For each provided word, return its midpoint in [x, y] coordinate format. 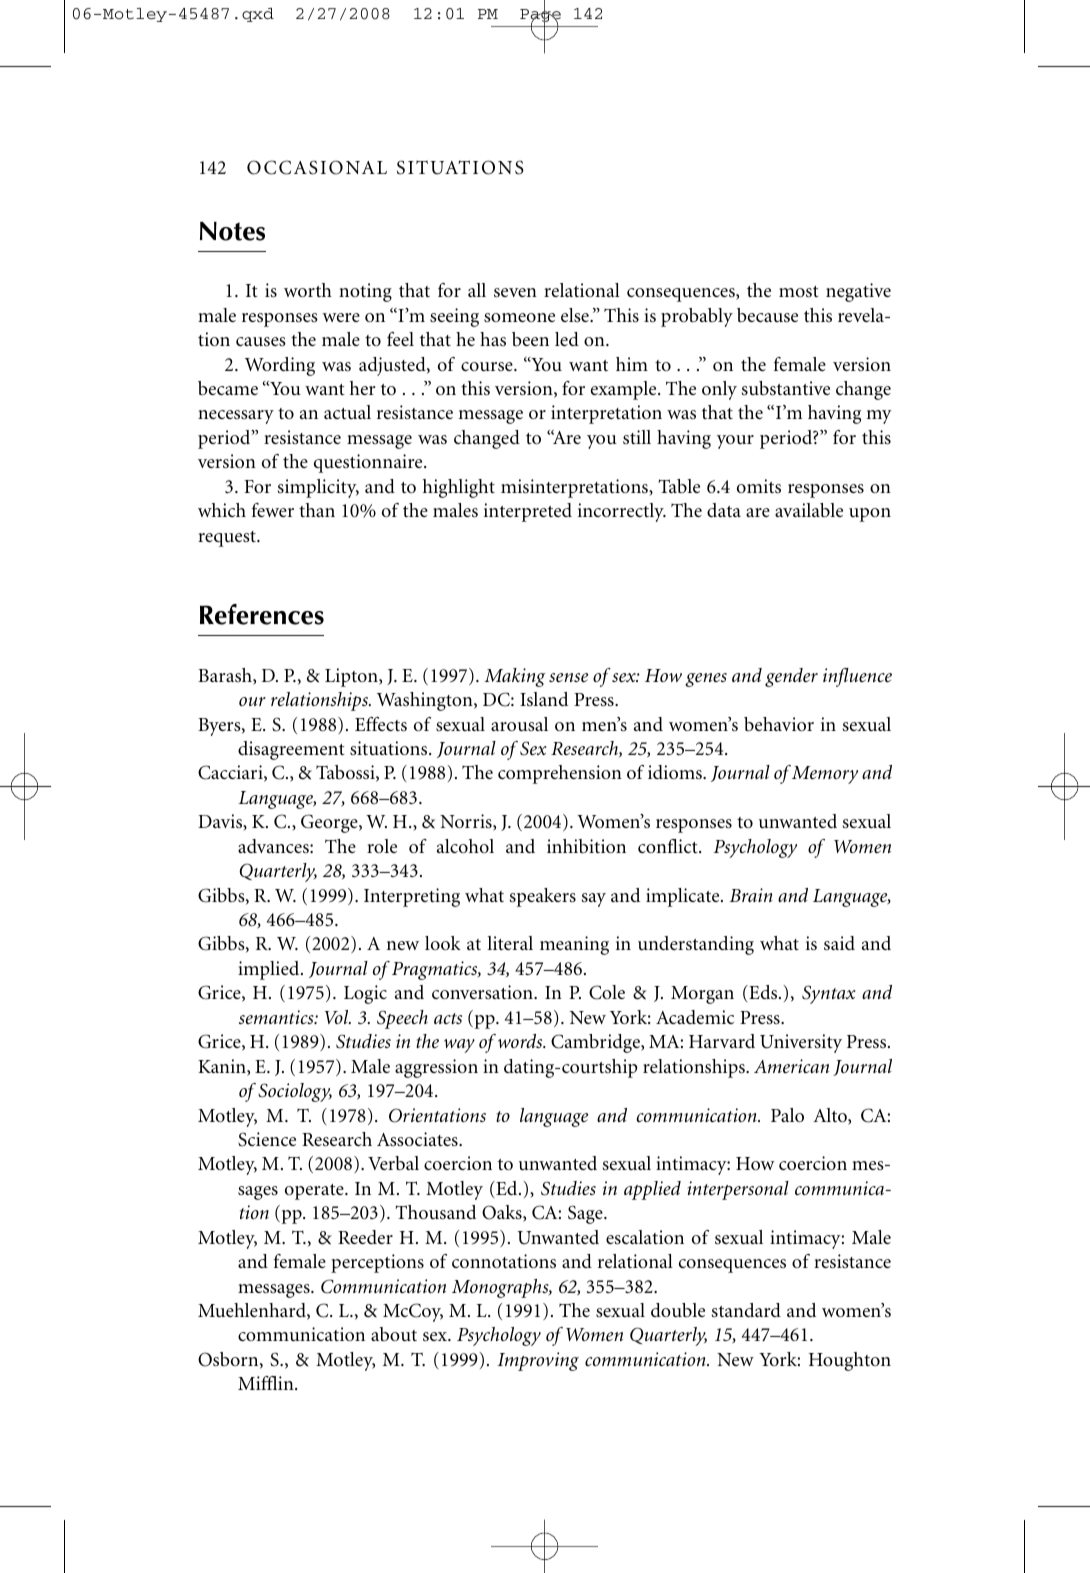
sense [568, 678]
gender [791, 677]
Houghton [850, 1361]
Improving [538, 1361]
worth [308, 290]
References [262, 614]
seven [515, 293]
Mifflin [267, 1383]
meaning [574, 945]
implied [270, 970]
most [799, 292]
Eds [763, 993]
